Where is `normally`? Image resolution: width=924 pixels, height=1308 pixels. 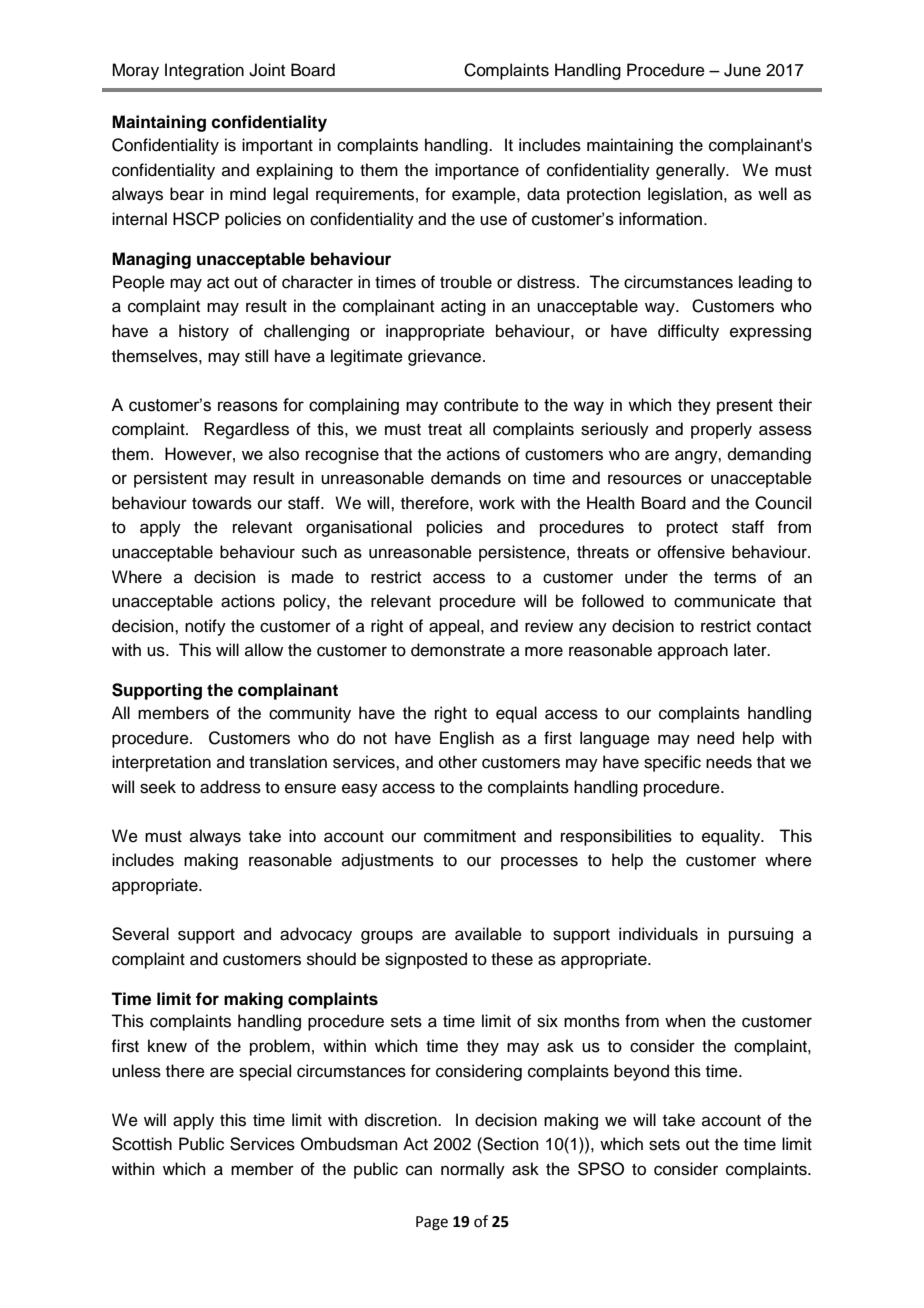 normally is located at coordinates (473, 1170).
